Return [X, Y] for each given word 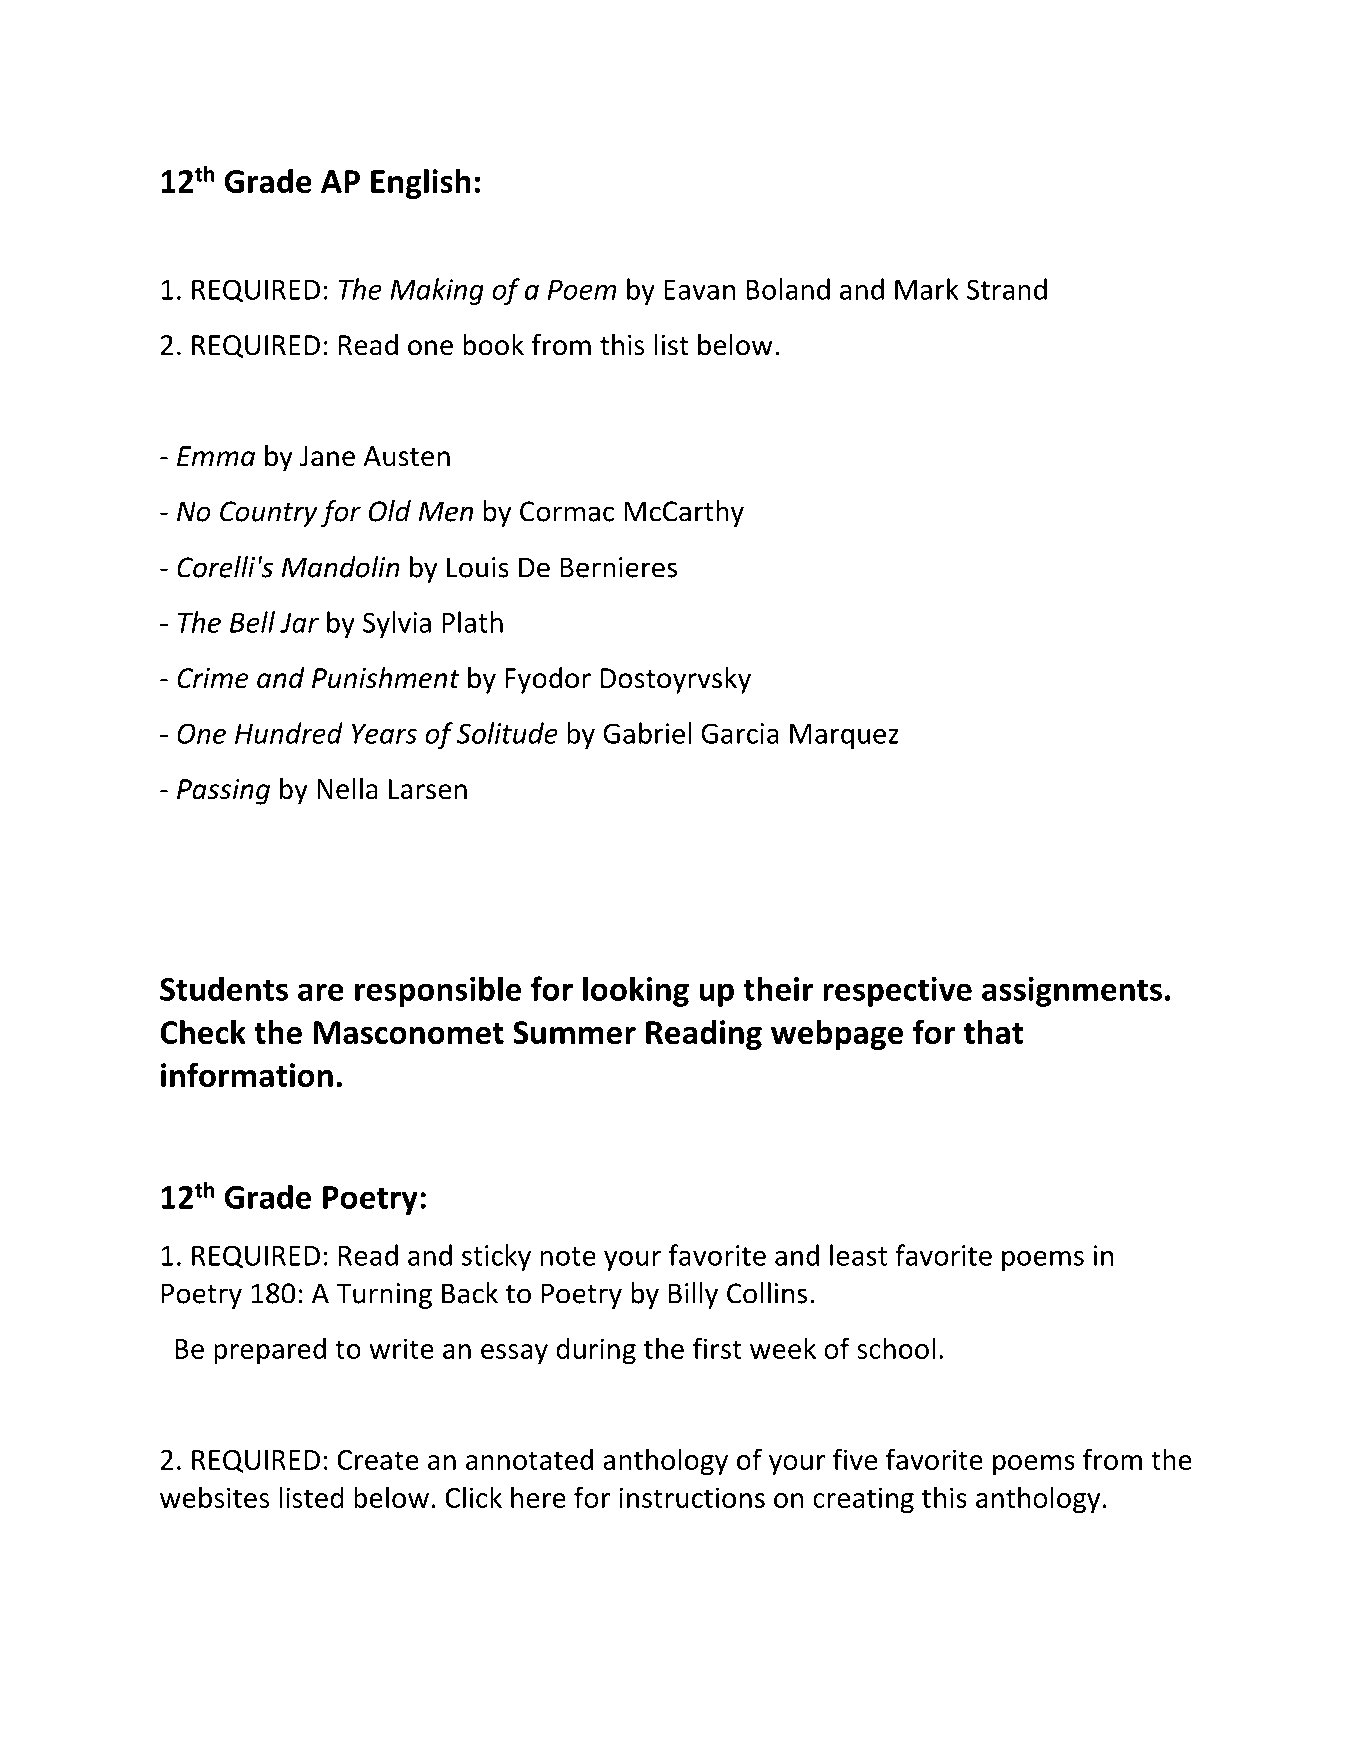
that [993, 1031]
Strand [1007, 289]
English [421, 183]
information [247, 1074]
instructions [692, 1497]
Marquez [844, 736]
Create [378, 1460]
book [493, 345]
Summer [574, 1032]
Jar [299, 623]
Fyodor [548, 680]
